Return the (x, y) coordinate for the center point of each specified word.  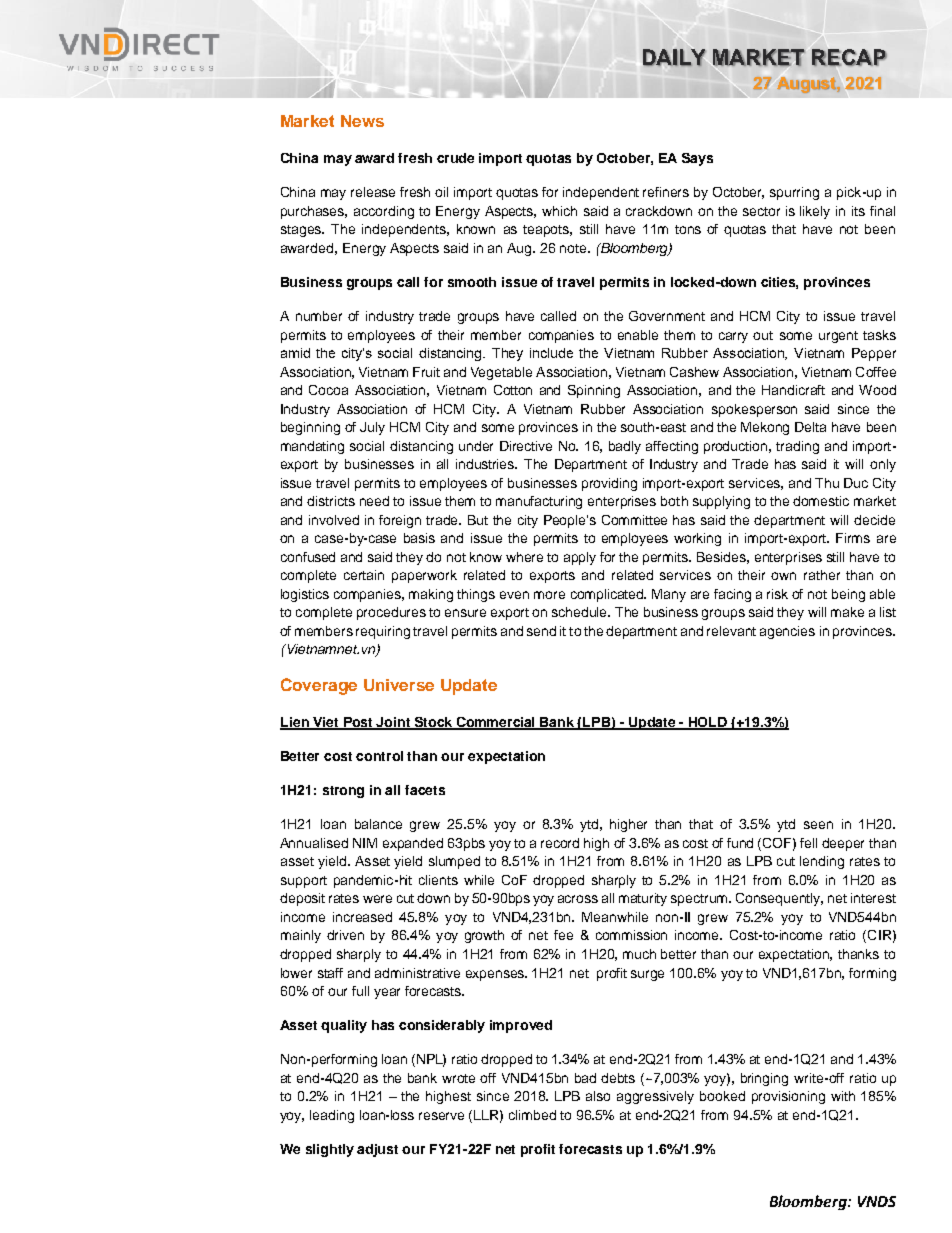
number (319, 316)
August (807, 85)
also (598, 1096)
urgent (838, 337)
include (551, 353)
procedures (391, 613)
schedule (581, 612)
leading (332, 1116)
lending (822, 862)
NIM (365, 843)
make (847, 612)
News (362, 121)
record (560, 843)
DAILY (674, 57)
